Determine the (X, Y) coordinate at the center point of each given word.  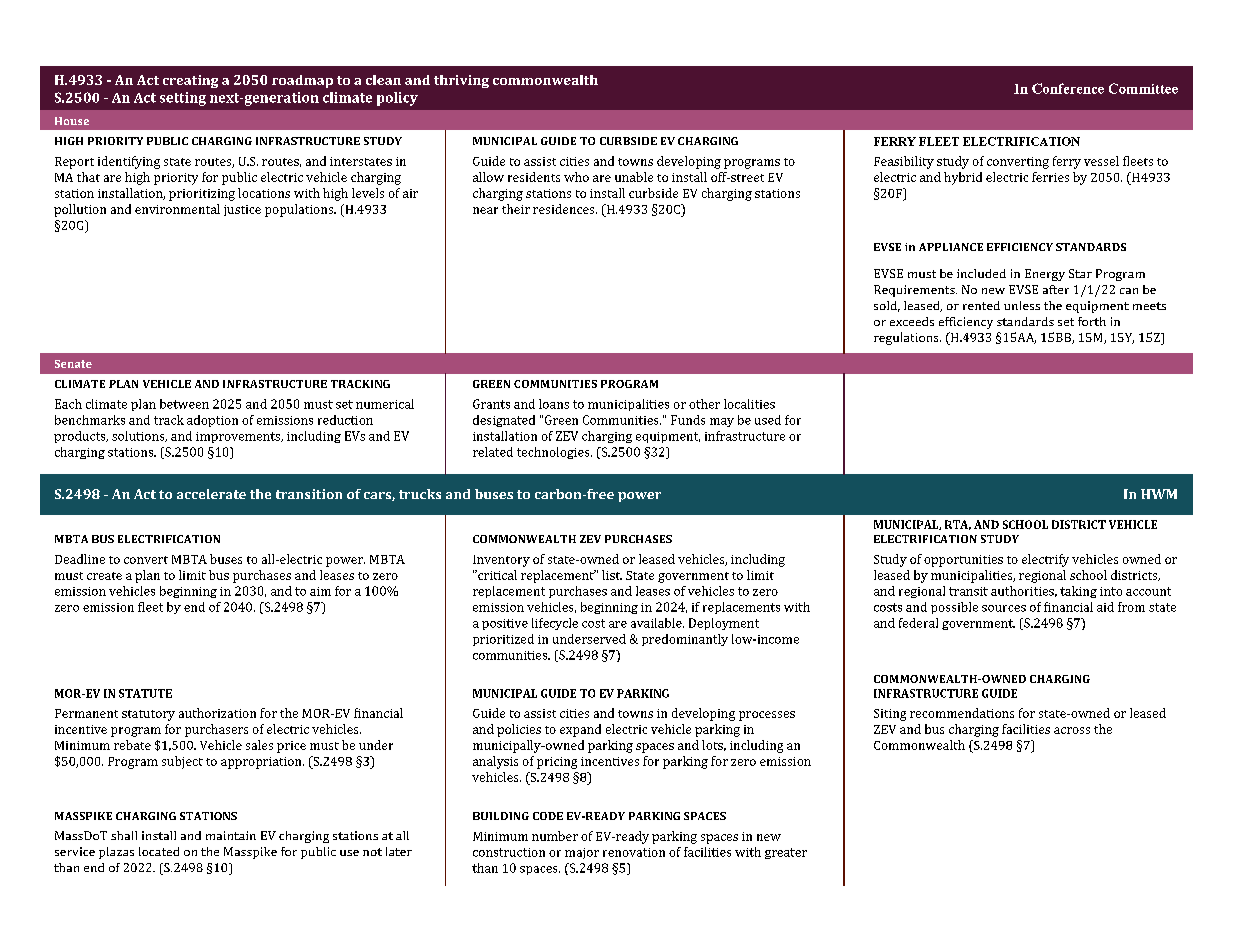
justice (242, 210)
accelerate (211, 494)
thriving (461, 81)
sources (1004, 608)
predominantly (685, 640)
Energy (1045, 275)
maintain (231, 835)
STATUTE (145, 693)
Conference (1068, 88)
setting (183, 99)
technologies (554, 453)
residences (565, 209)
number (555, 836)
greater (786, 853)
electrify (1045, 560)
